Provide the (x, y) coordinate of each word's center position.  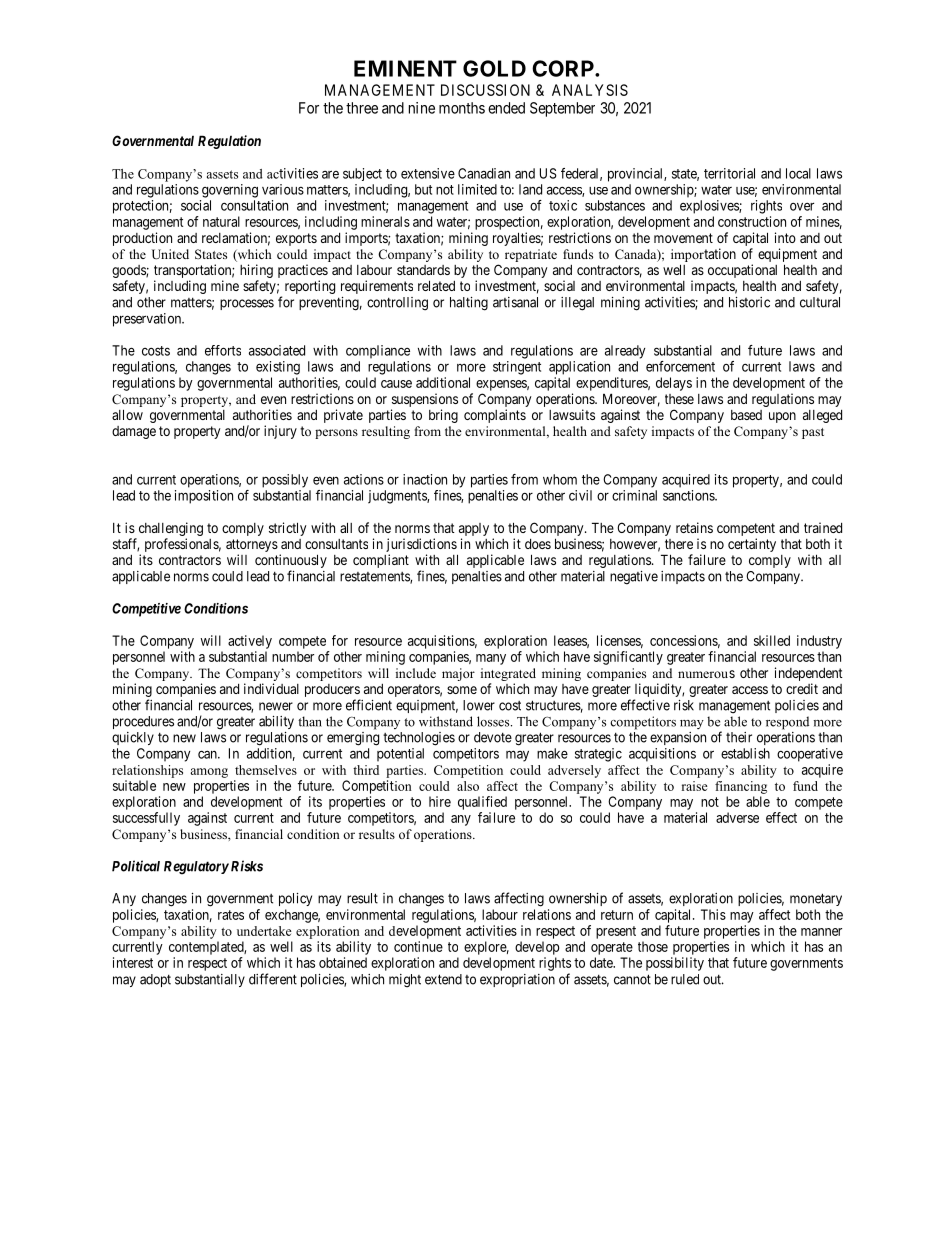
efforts (223, 350)
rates (231, 915)
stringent (517, 368)
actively (250, 642)
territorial (729, 173)
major (458, 674)
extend (443, 979)
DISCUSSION (485, 90)
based (746, 415)
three (362, 108)
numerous (706, 674)
